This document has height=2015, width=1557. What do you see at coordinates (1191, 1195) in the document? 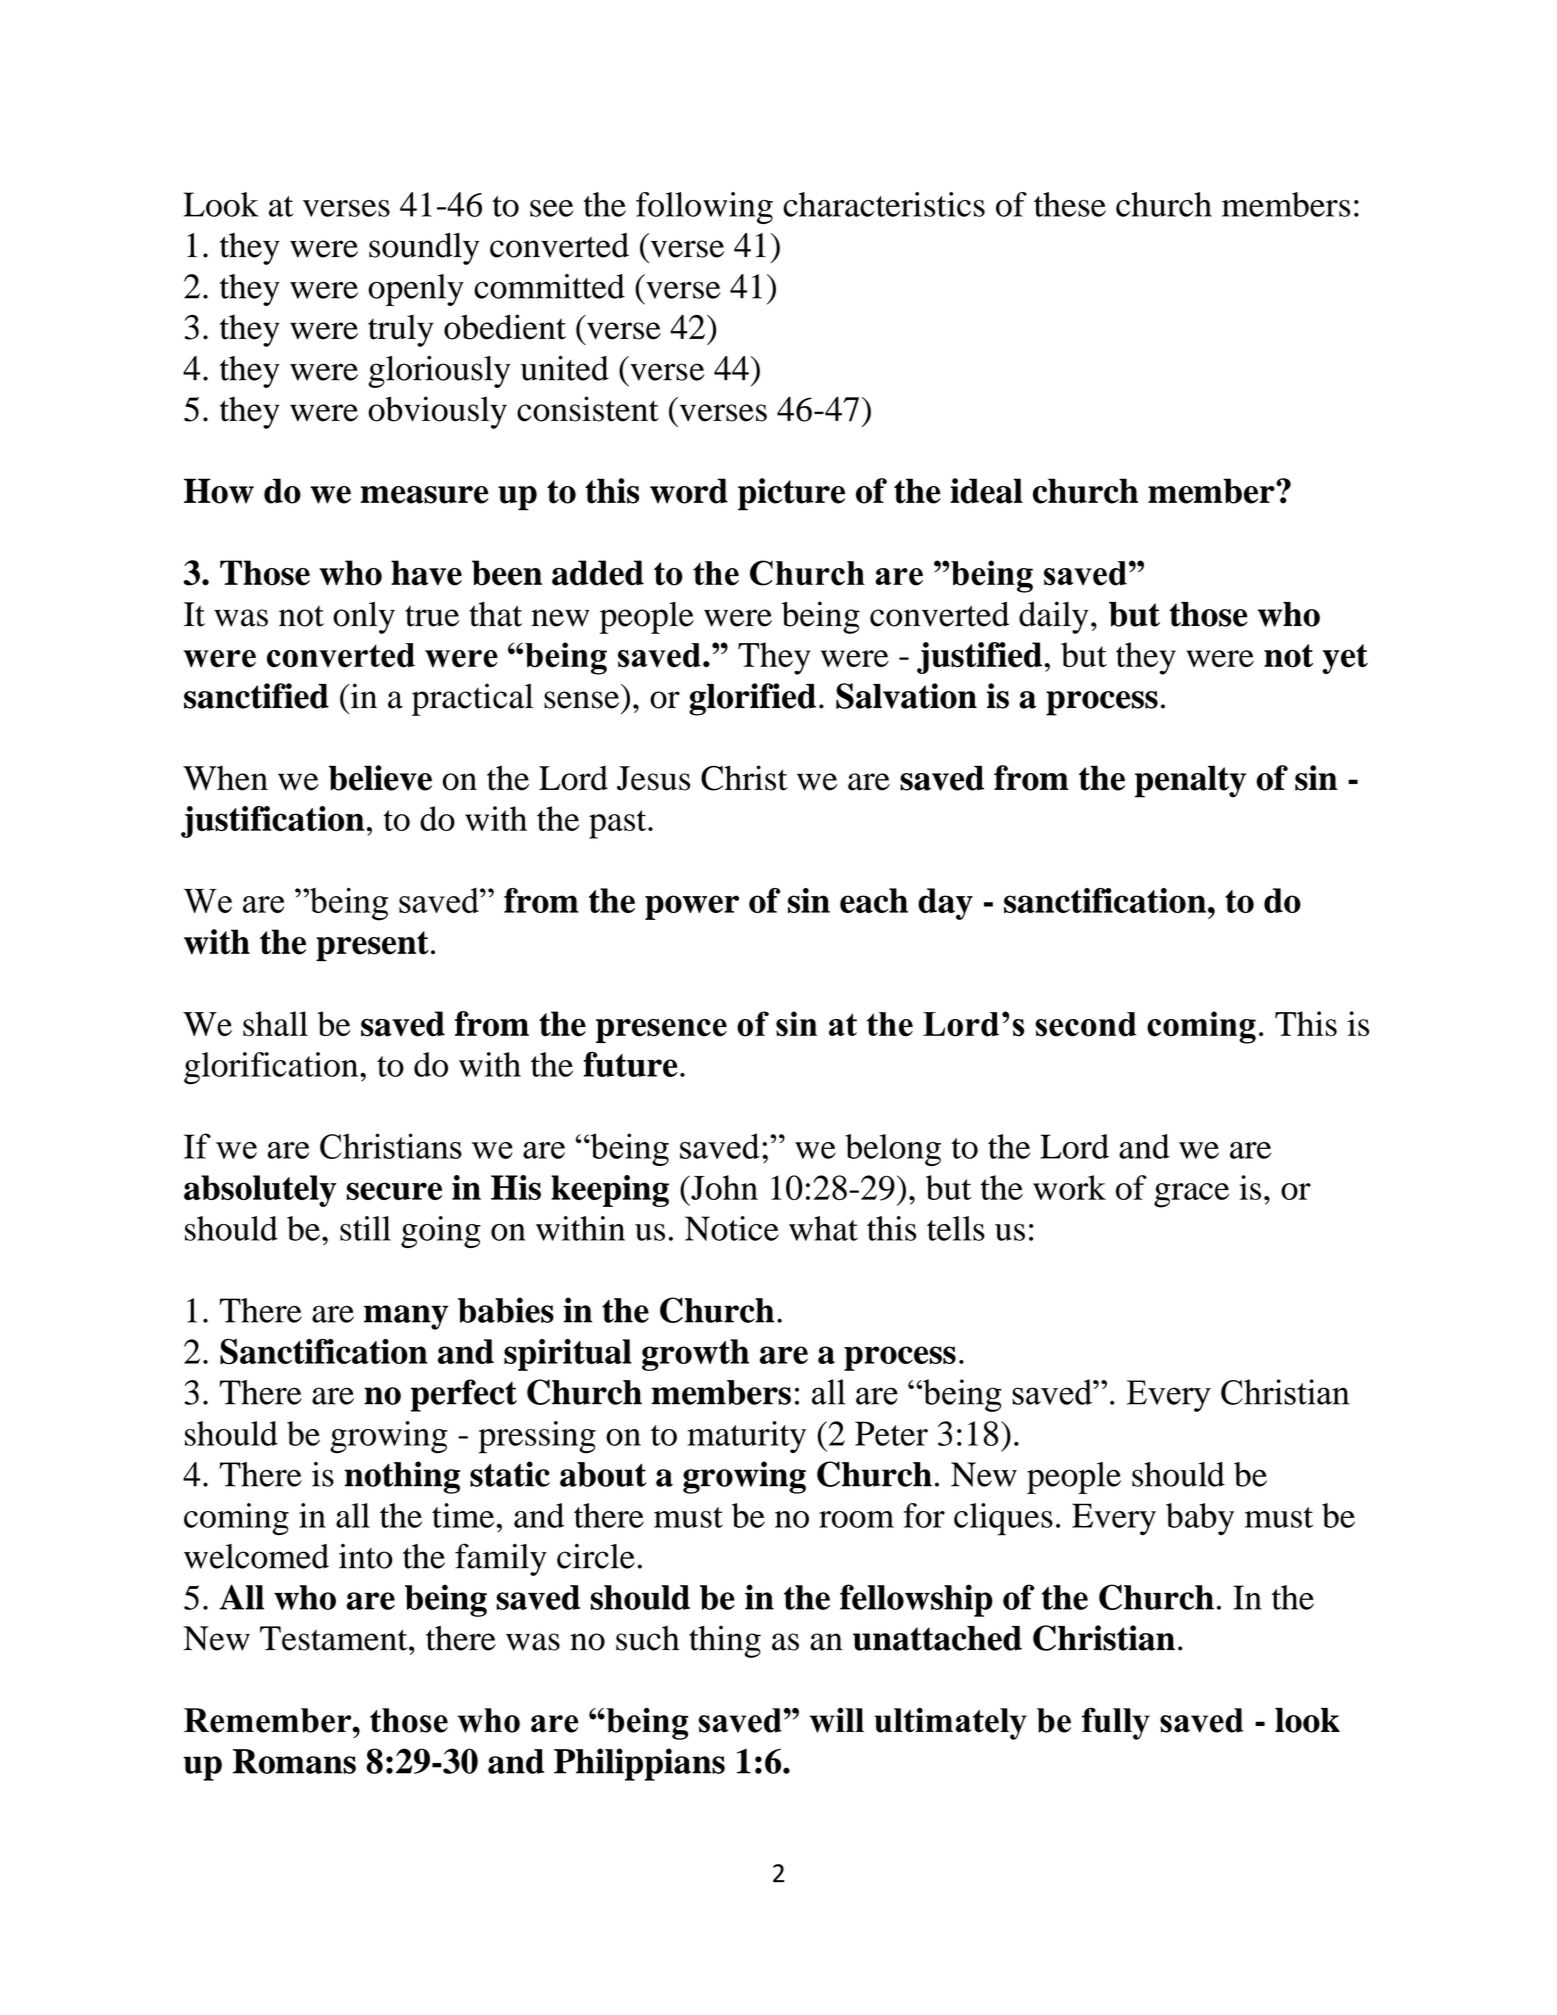
I see `grace` at bounding box center [1191, 1195].
